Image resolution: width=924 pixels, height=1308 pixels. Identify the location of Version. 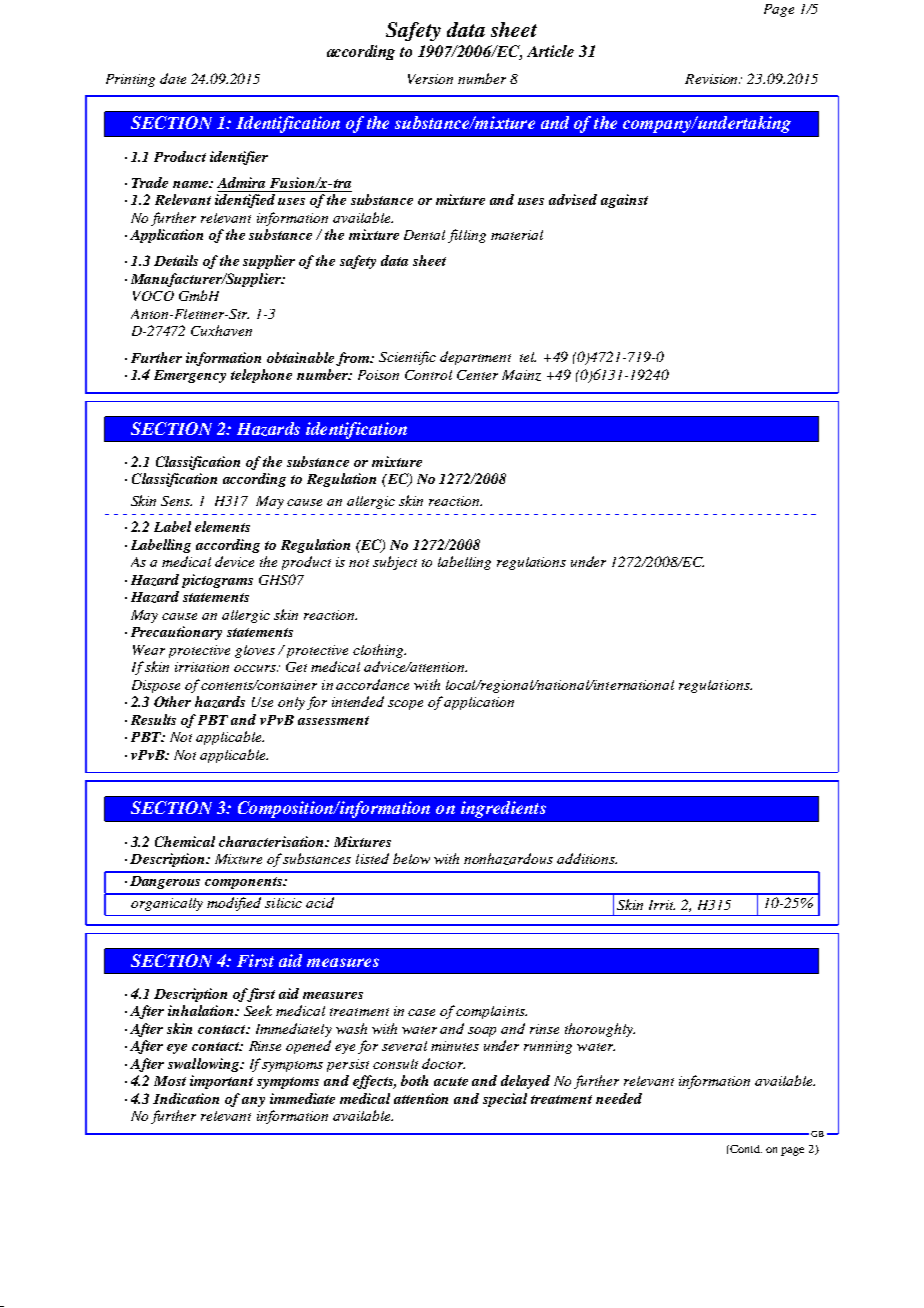
(430, 79).
